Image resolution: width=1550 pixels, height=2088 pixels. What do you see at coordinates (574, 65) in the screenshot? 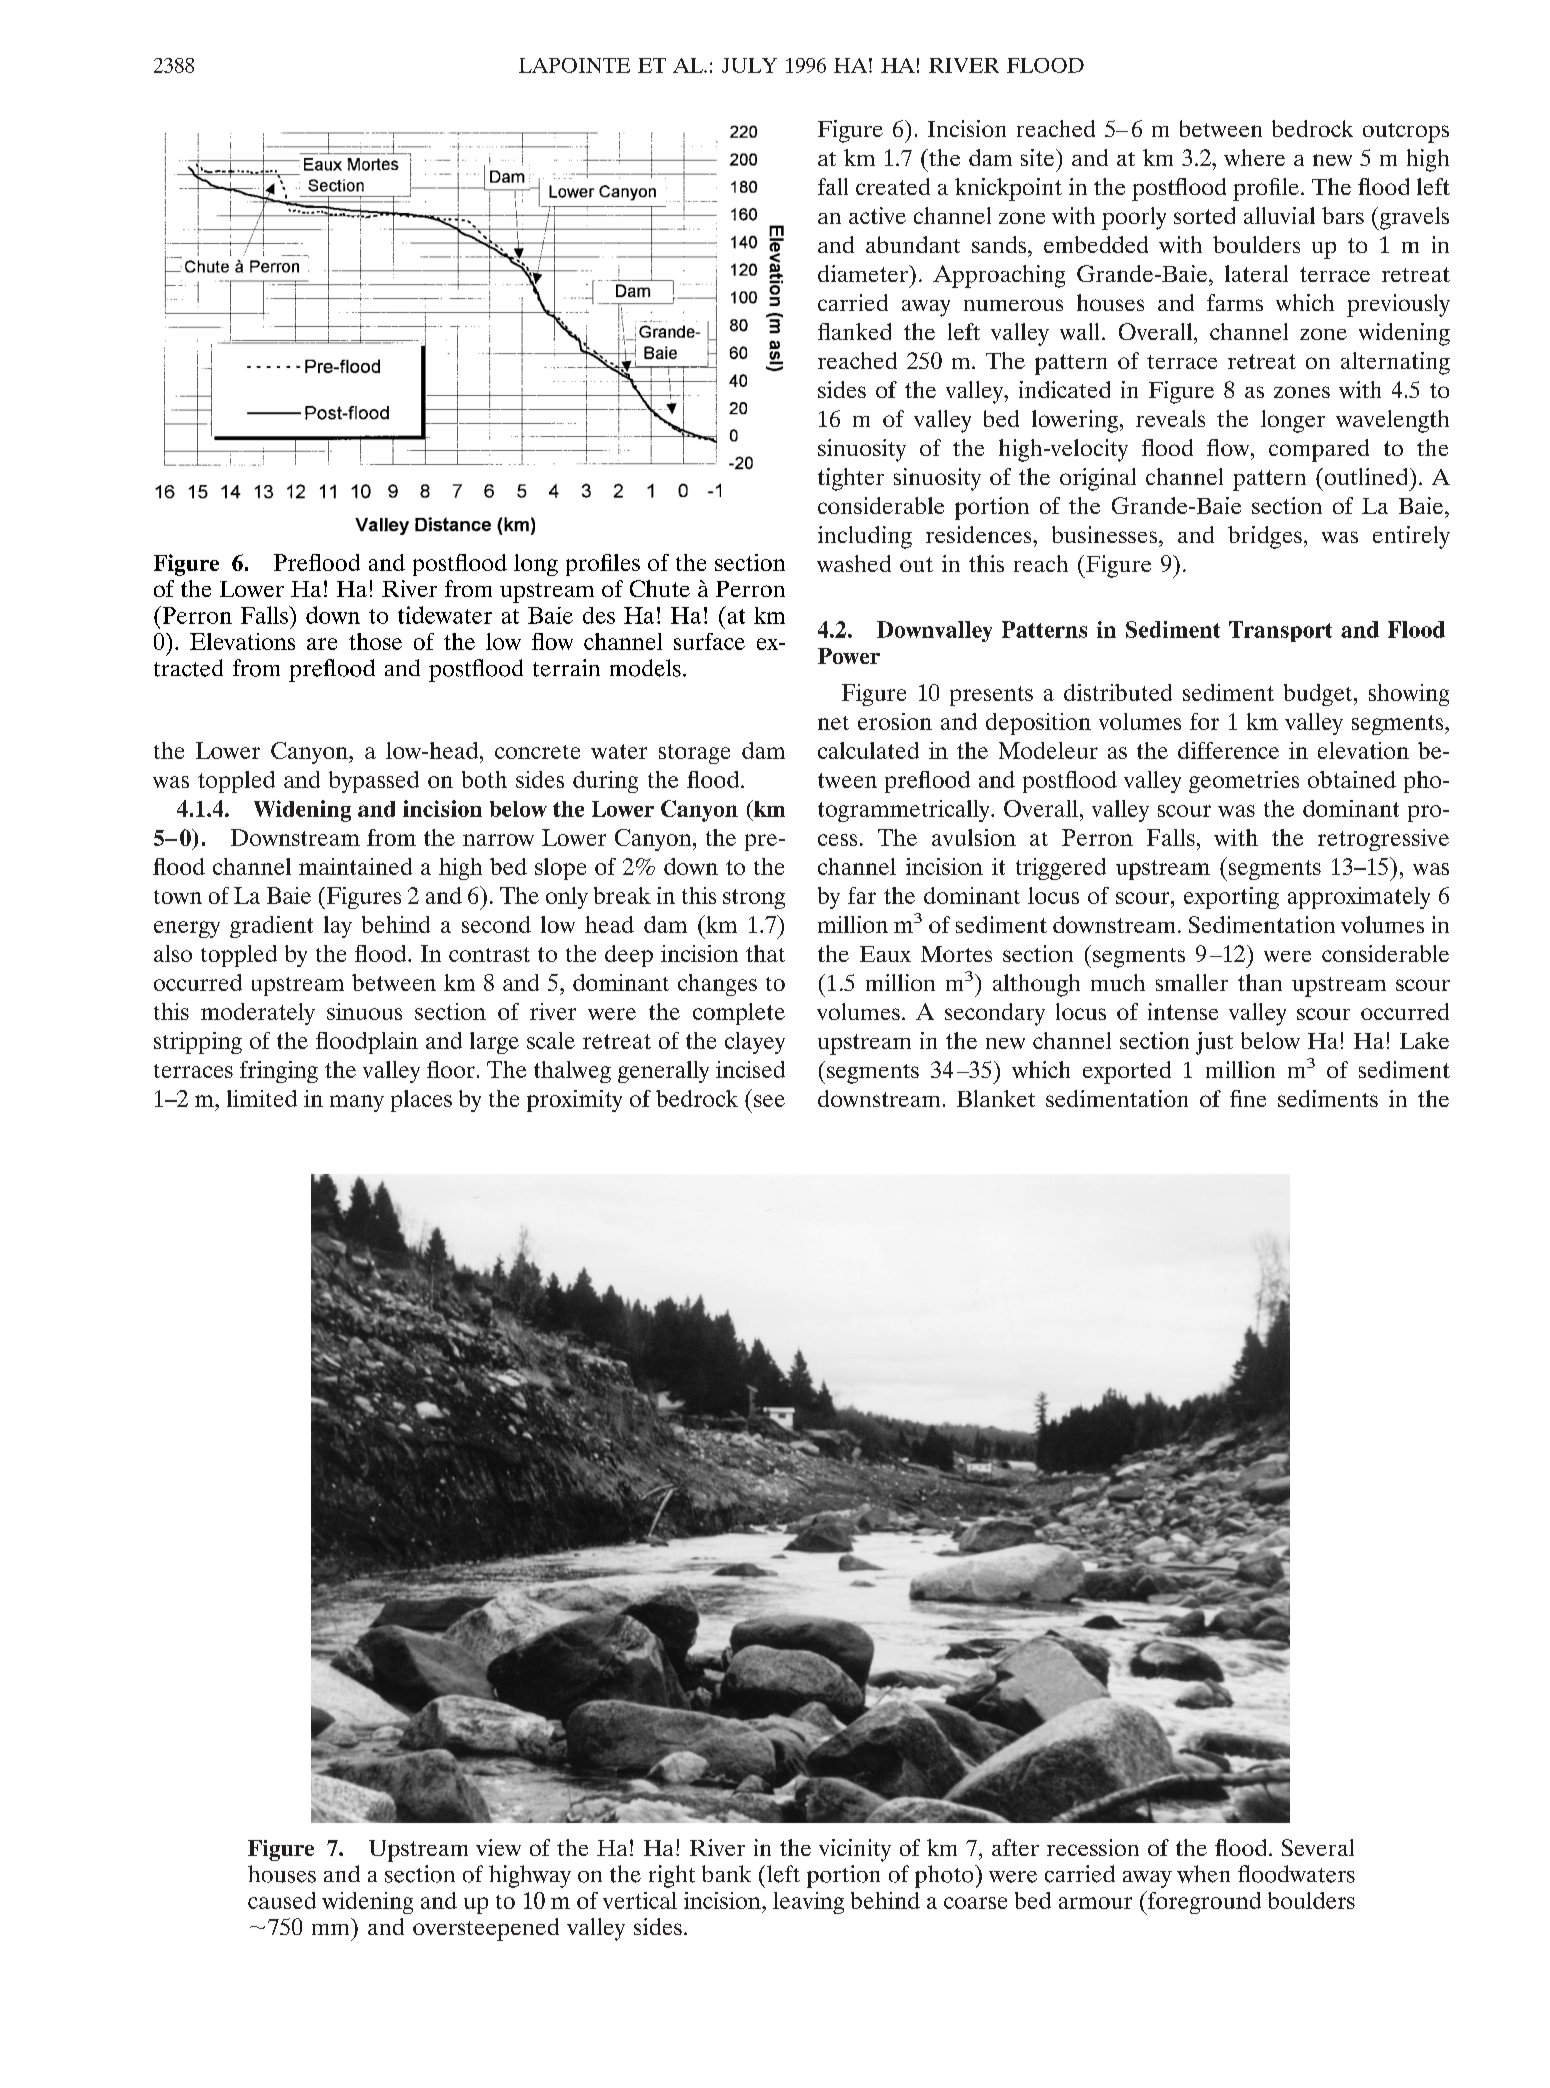
I see `LAPOINTE` at bounding box center [574, 65].
